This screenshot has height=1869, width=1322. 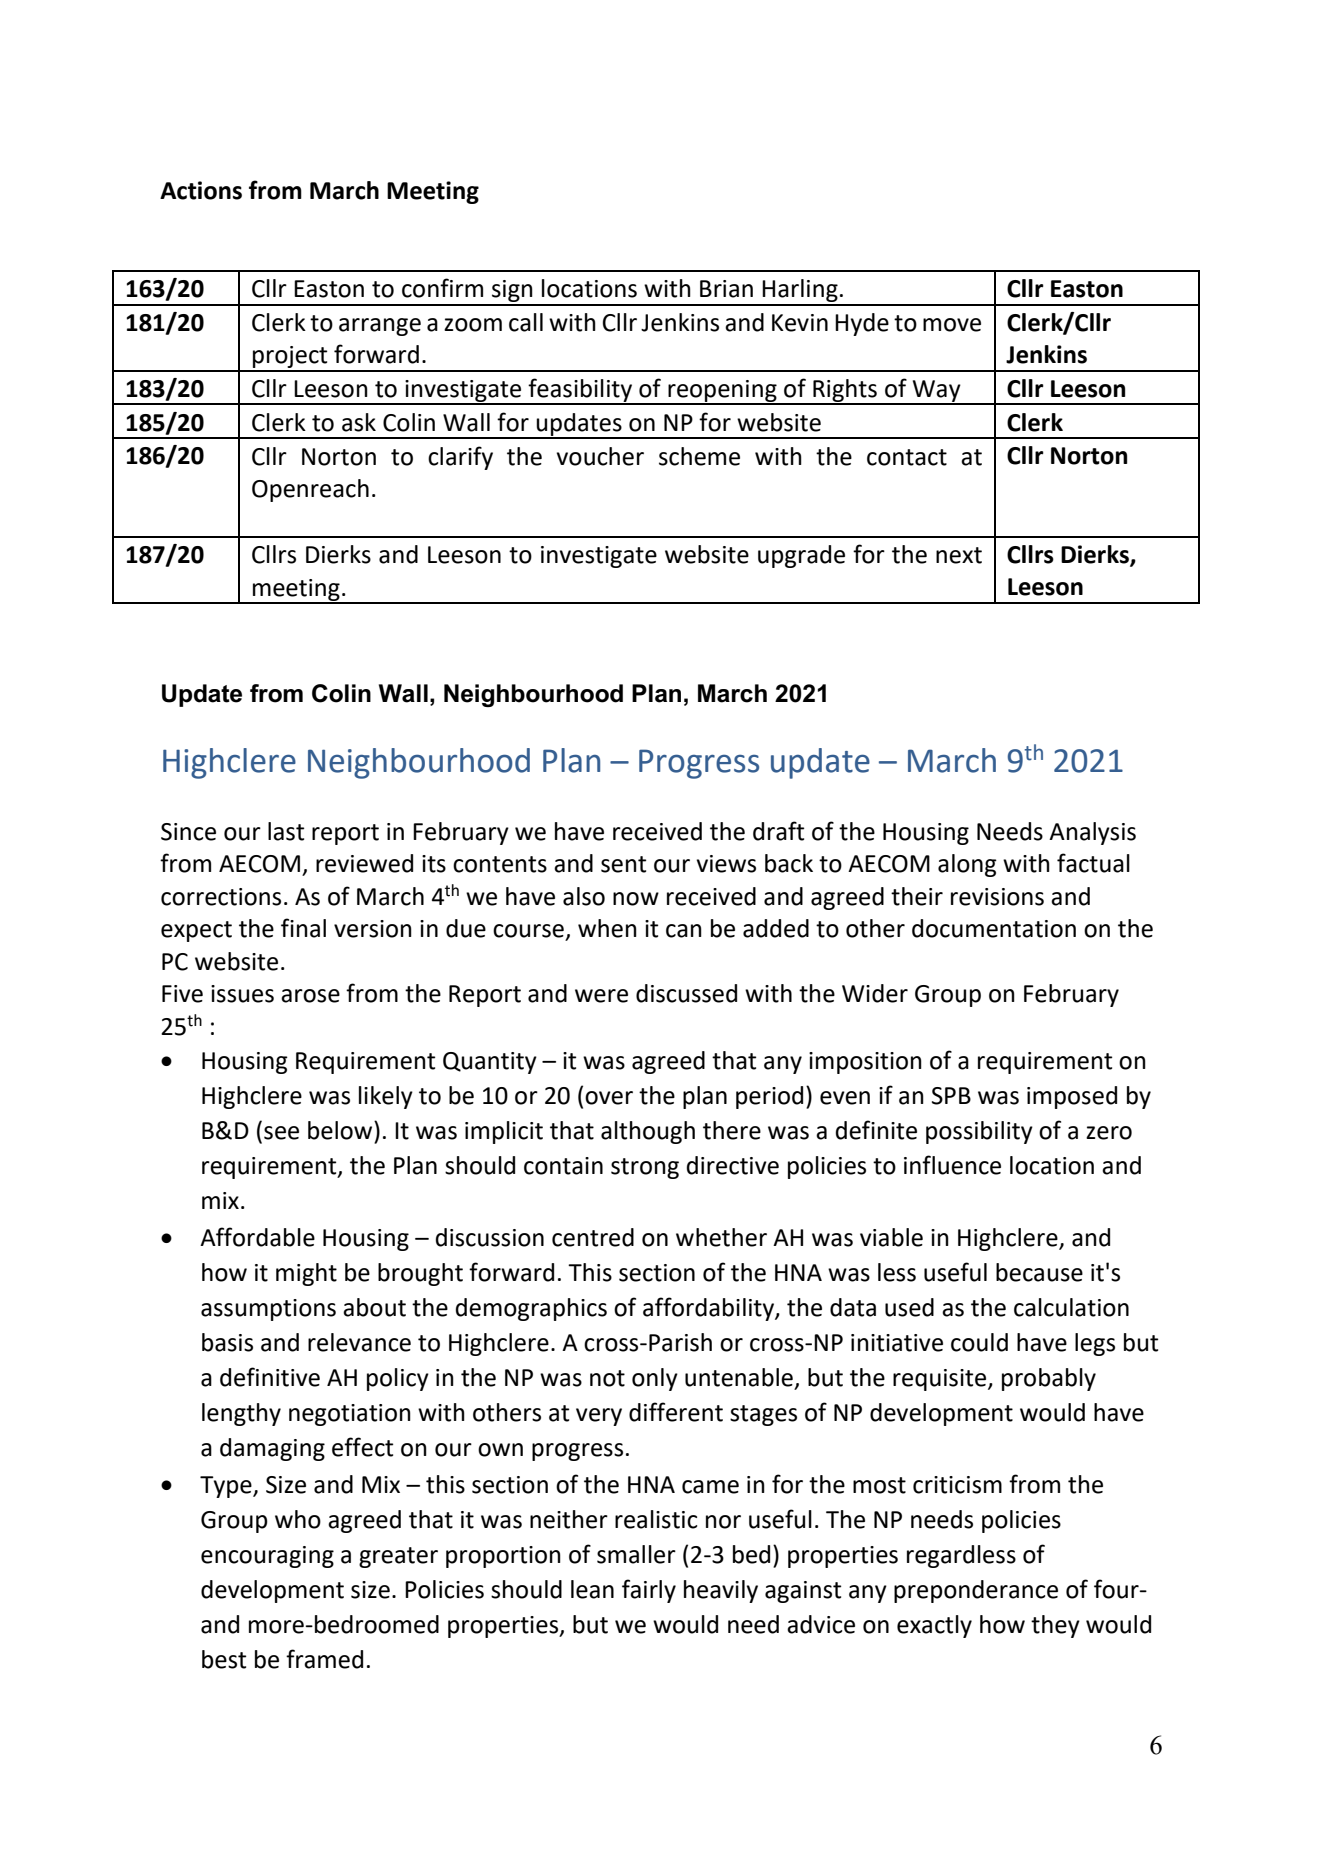 I want to click on framed, so click(x=324, y=1659).
